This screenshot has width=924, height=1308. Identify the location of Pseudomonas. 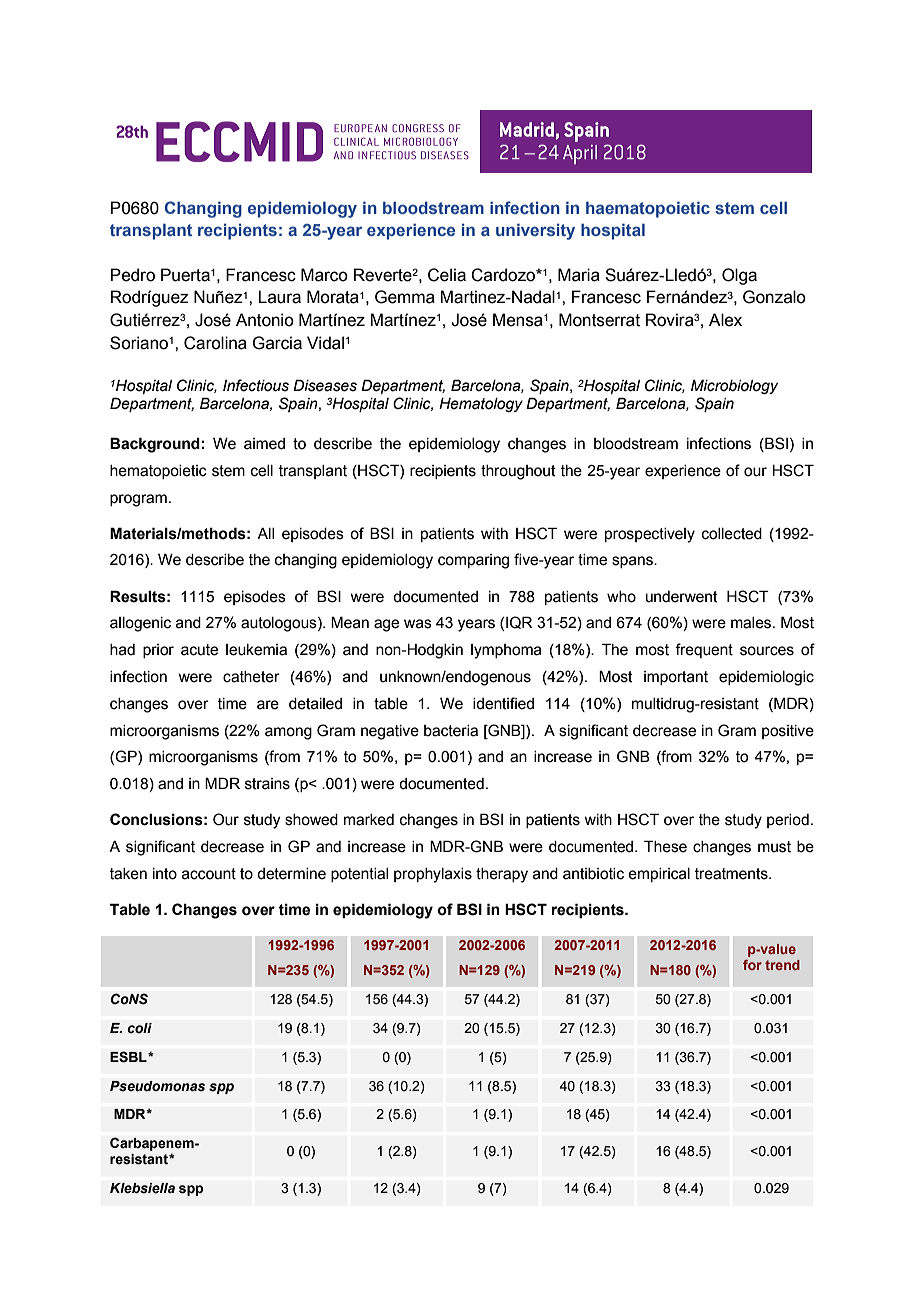
(157, 1086).
